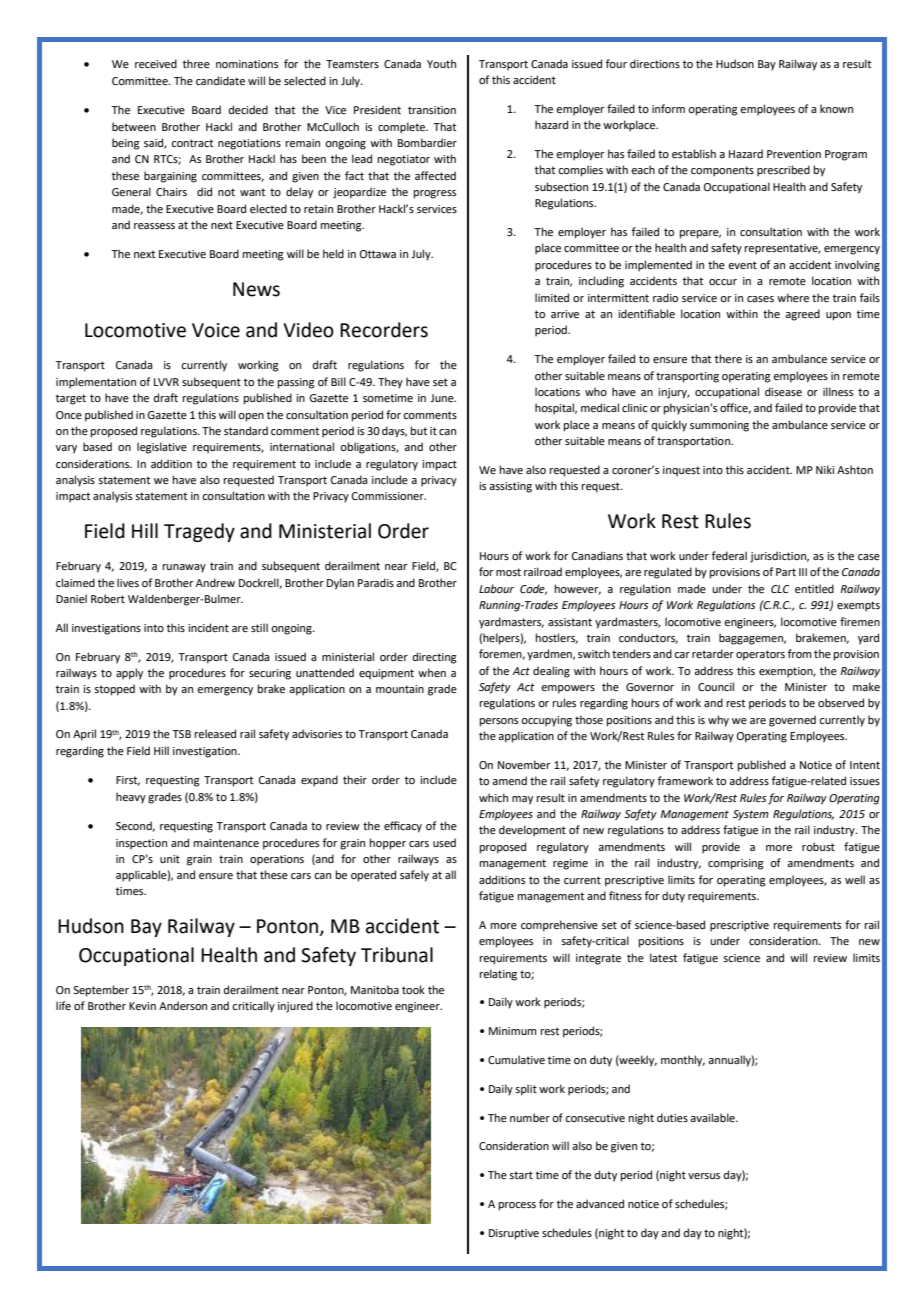  Describe the element at coordinates (134, 126) in the screenshot. I see `between` at that location.
